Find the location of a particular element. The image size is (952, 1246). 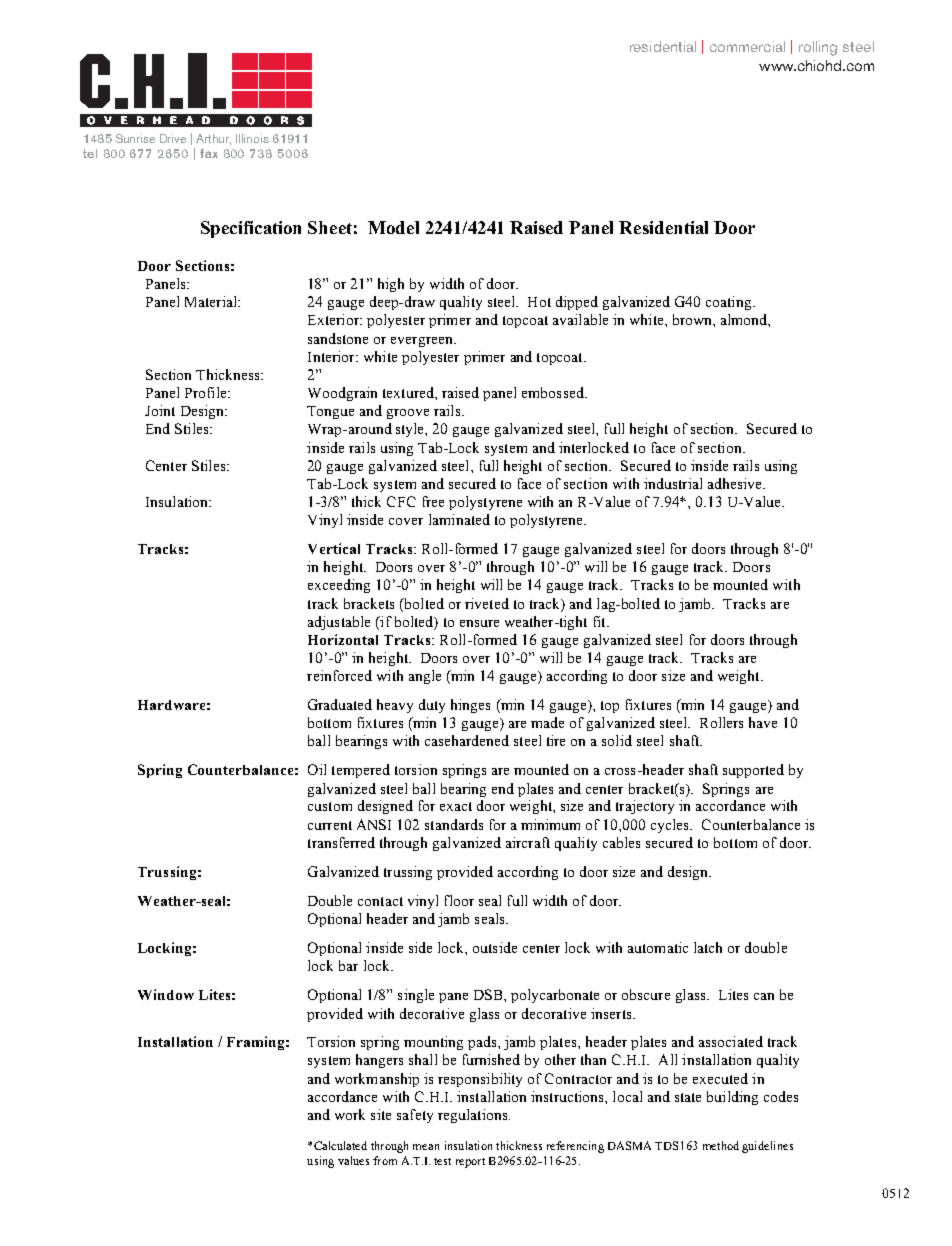

Model is located at coordinates (393, 227).
